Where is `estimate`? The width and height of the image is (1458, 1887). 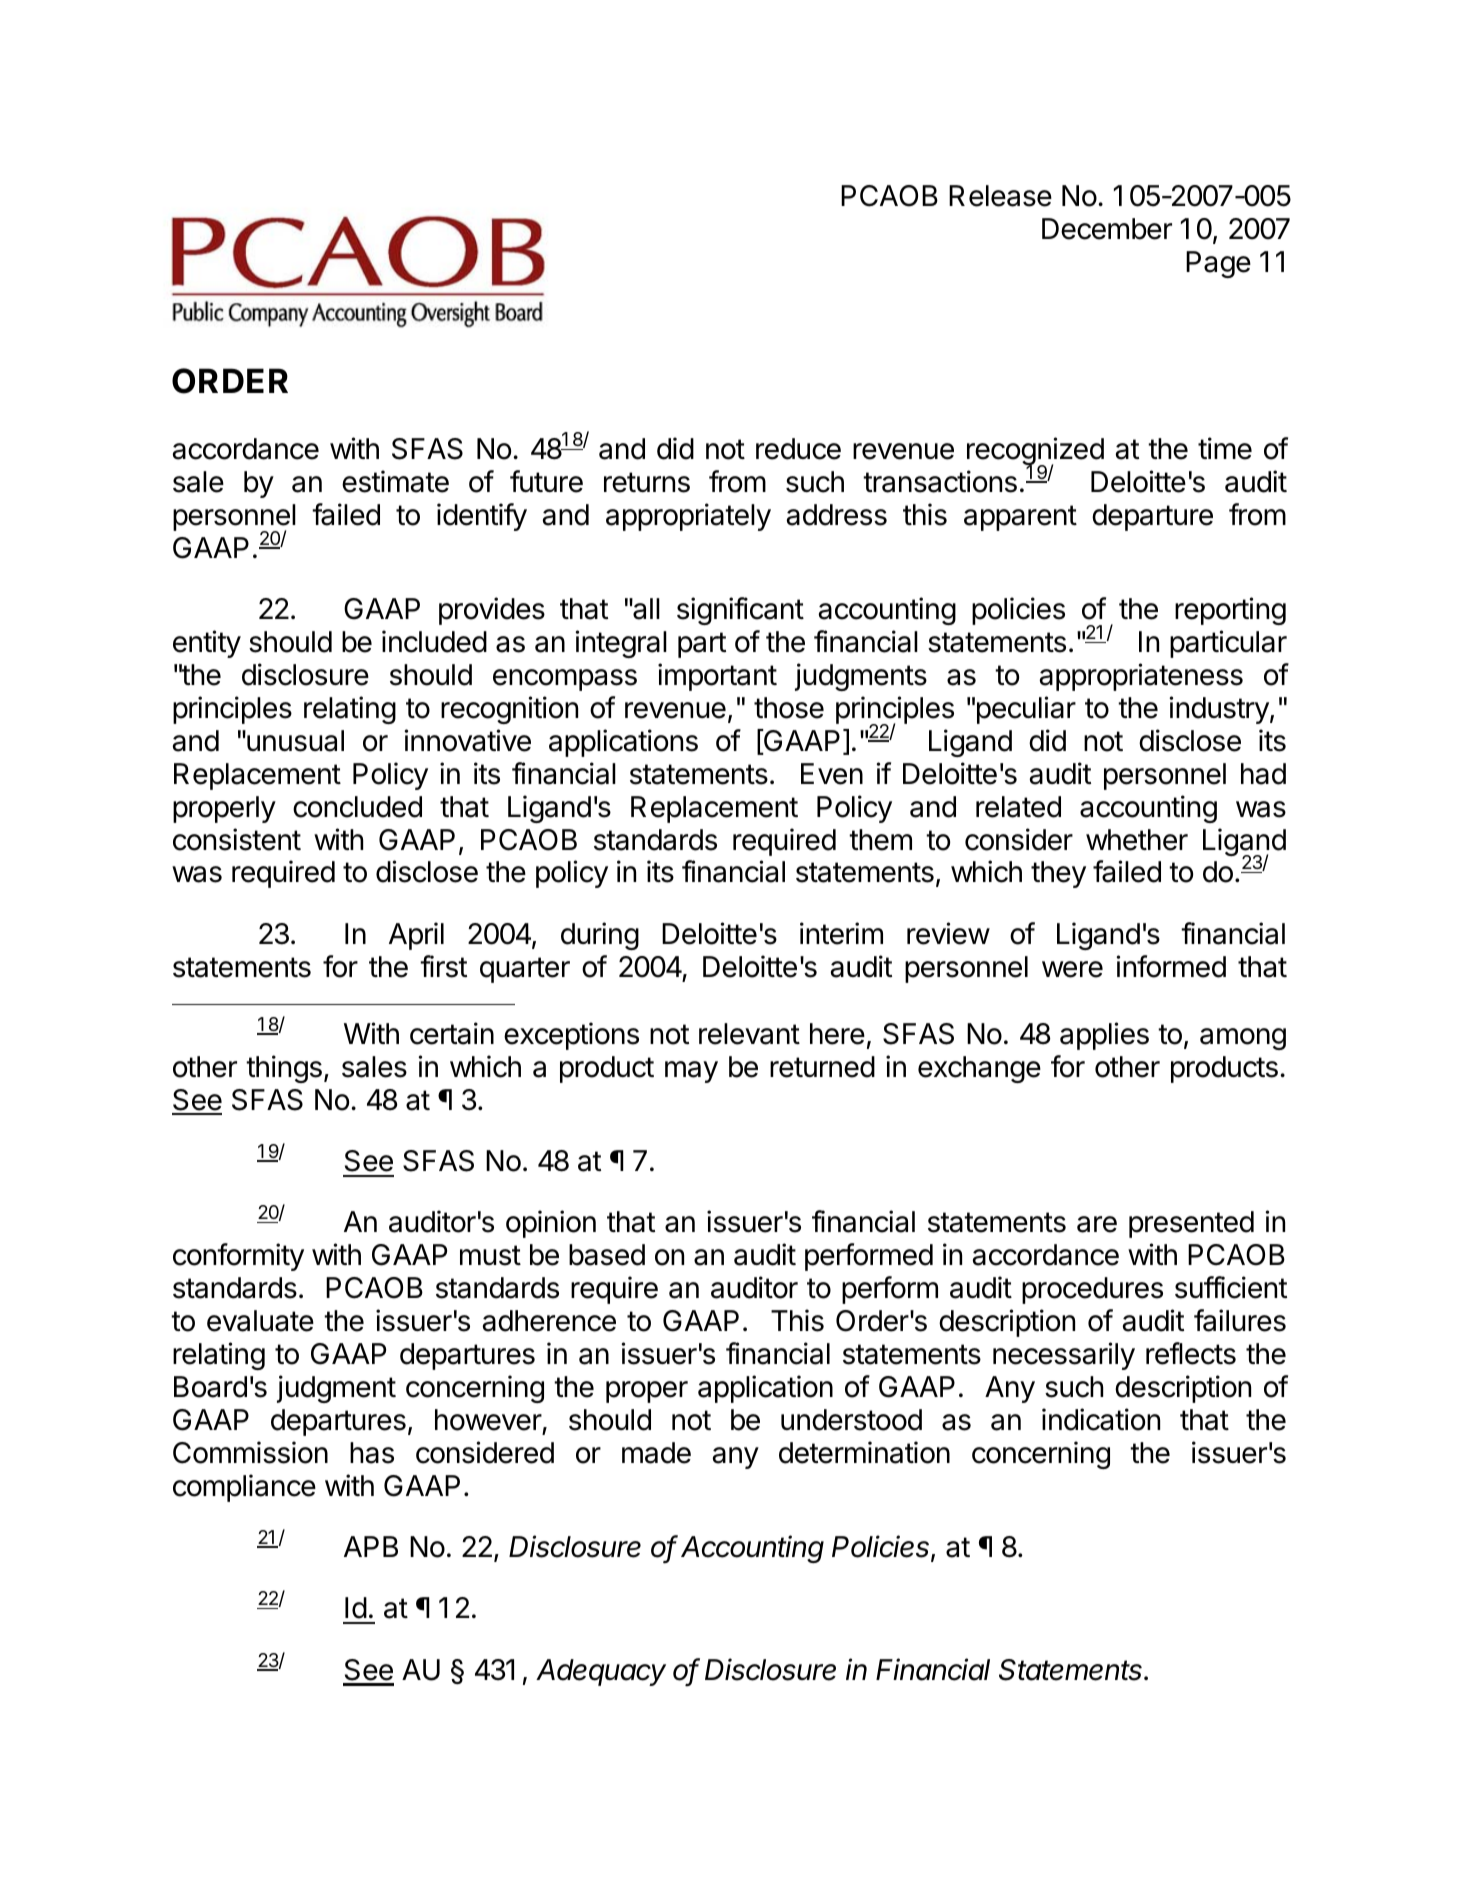 estimate is located at coordinates (395, 481).
